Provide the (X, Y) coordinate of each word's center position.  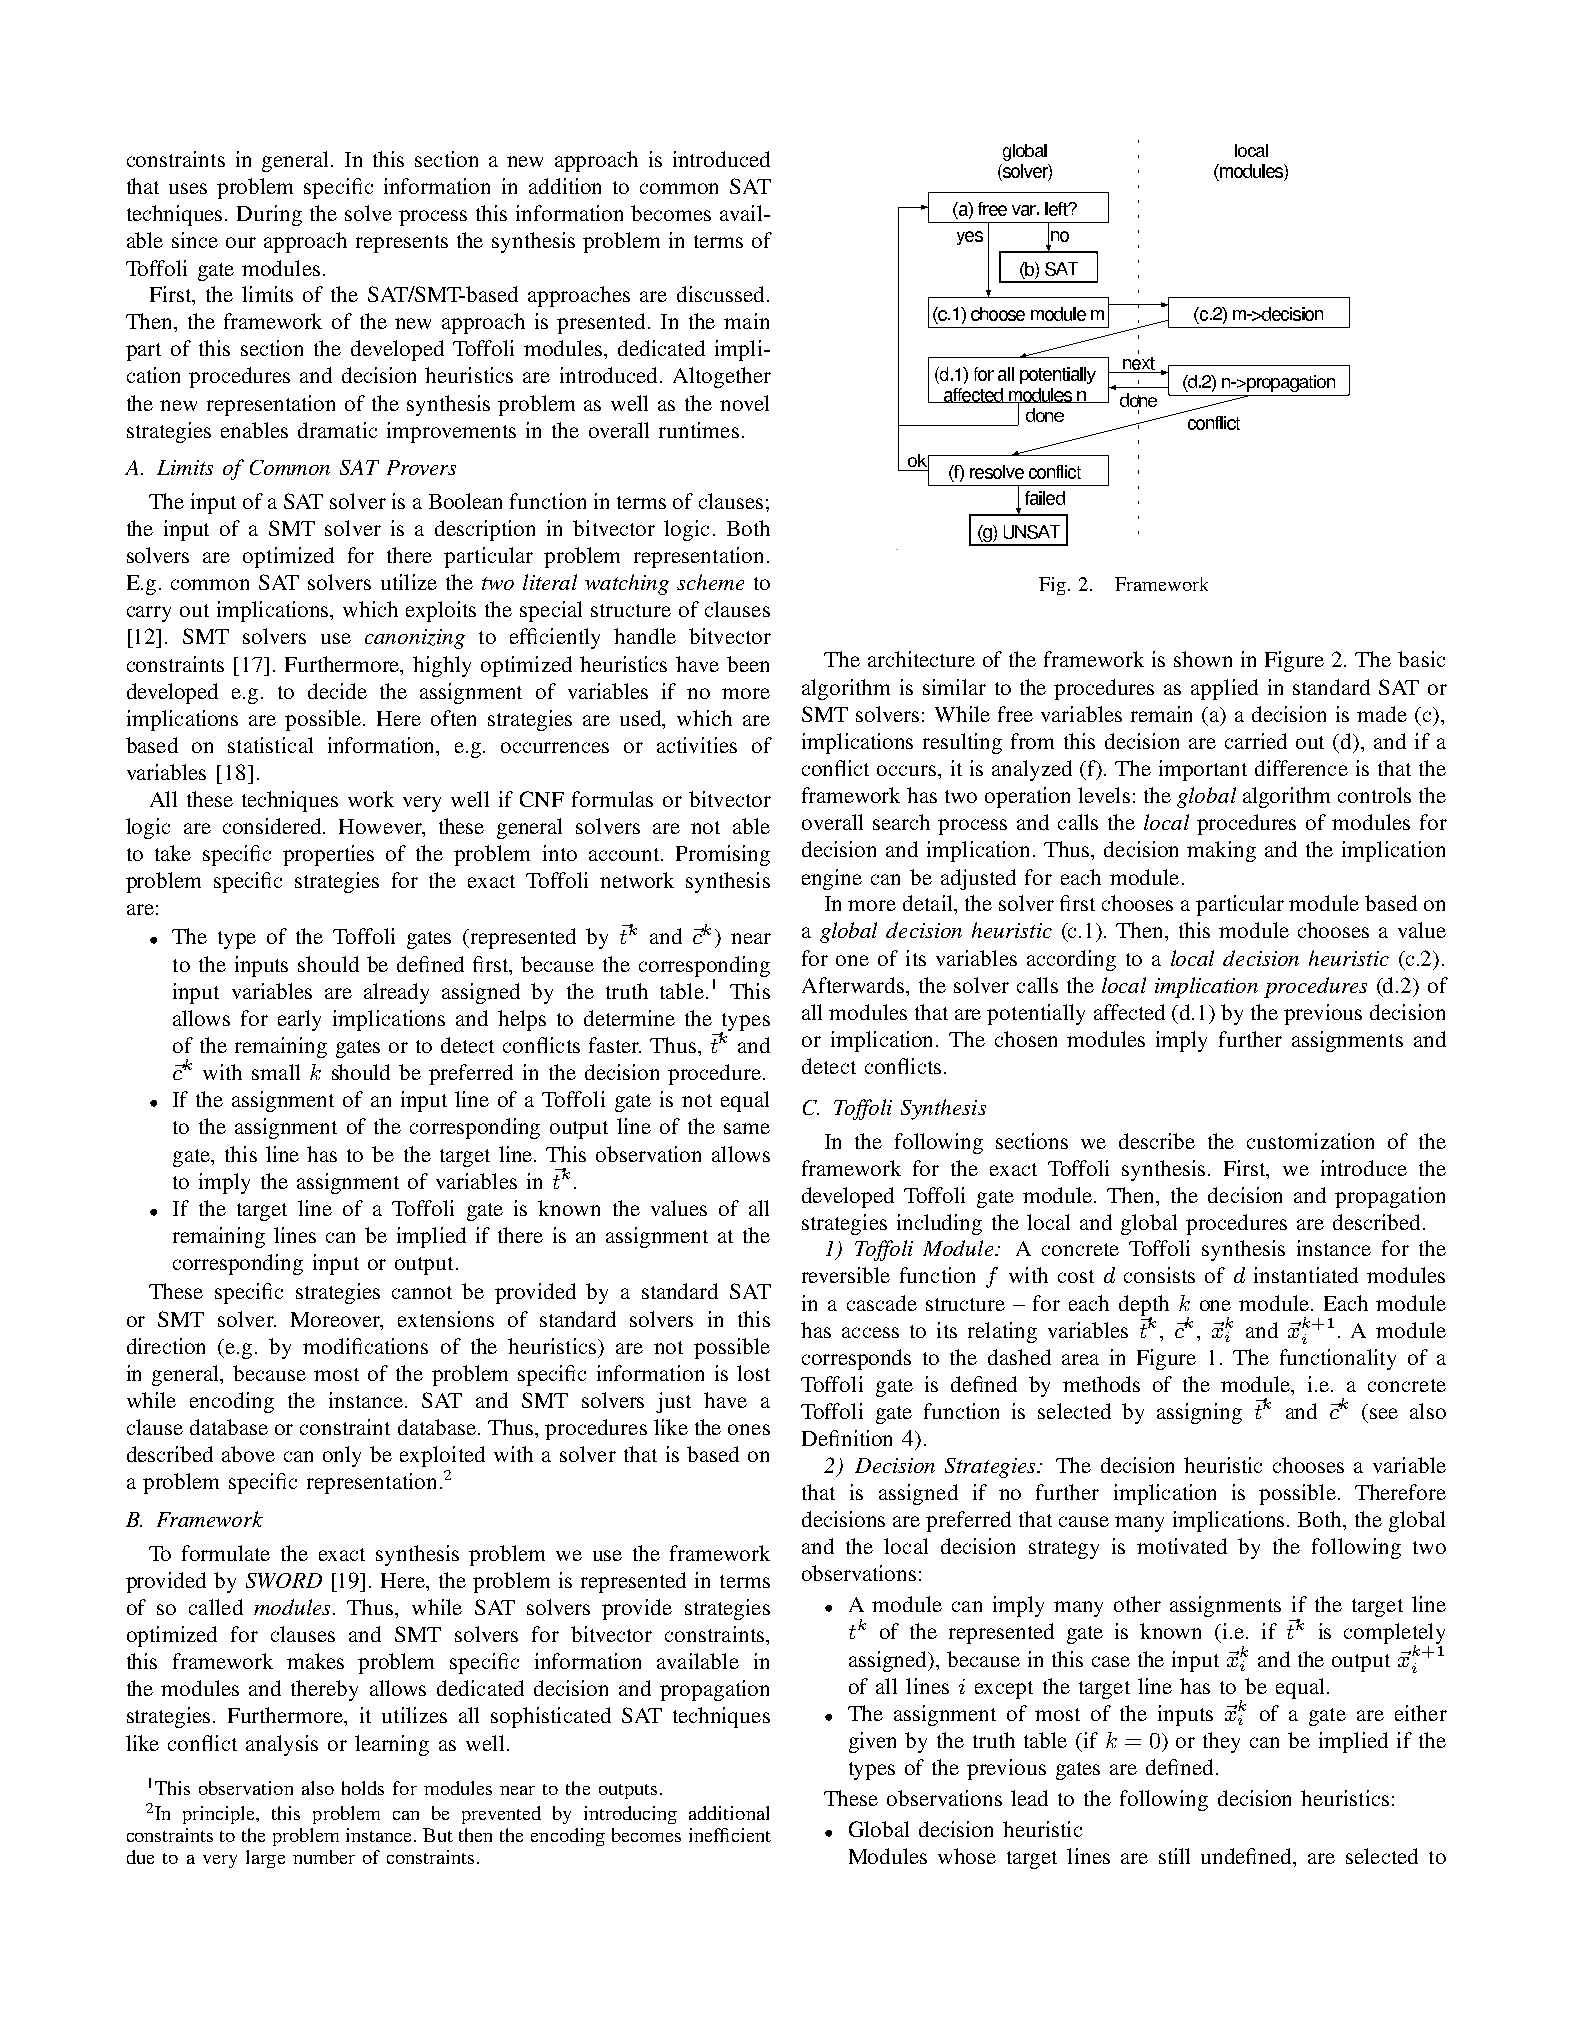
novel (744, 403)
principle (220, 1815)
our (241, 242)
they (1221, 1742)
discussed (720, 294)
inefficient (730, 1835)
